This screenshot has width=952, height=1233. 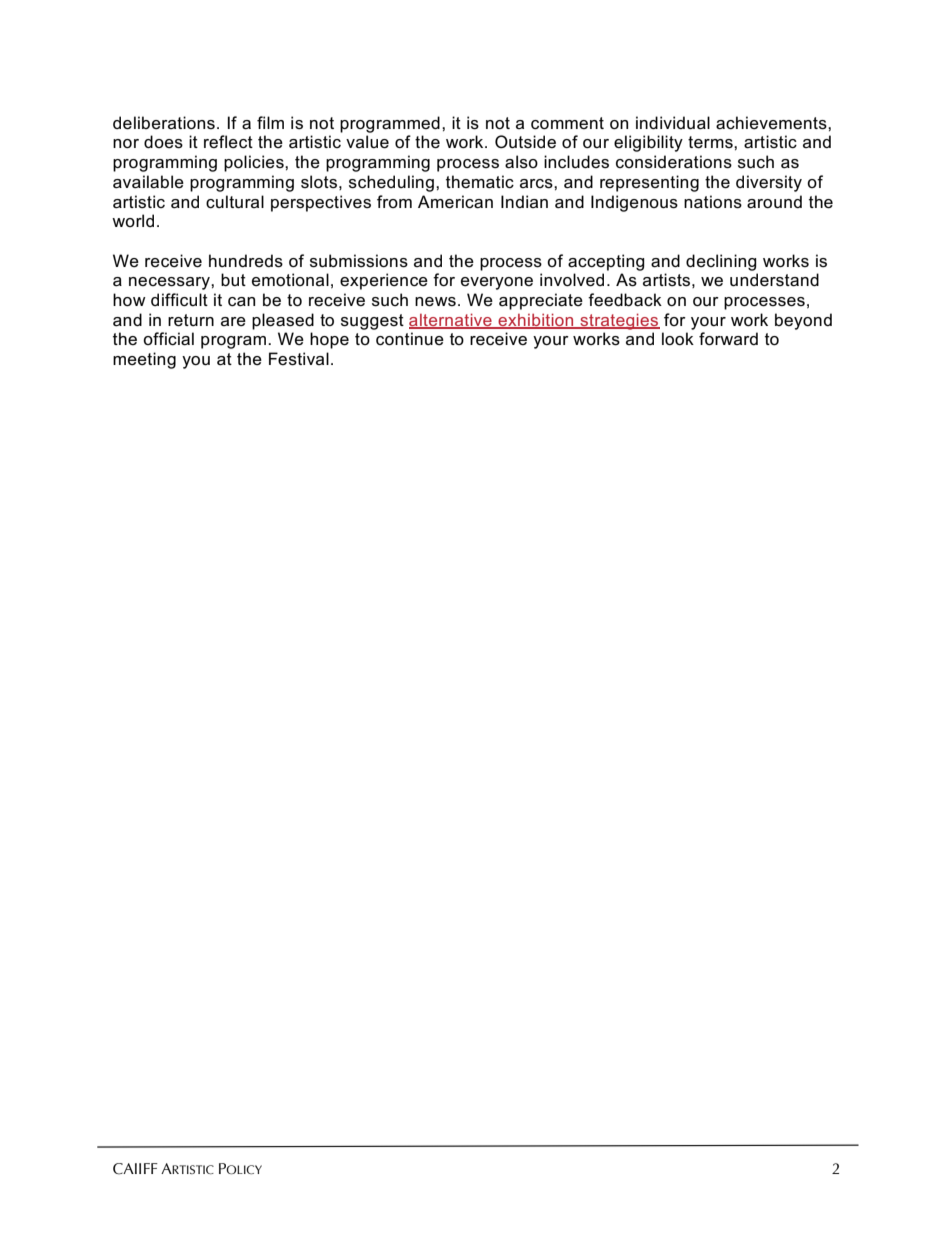 I want to click on individual, so click(x=673, y=123).
